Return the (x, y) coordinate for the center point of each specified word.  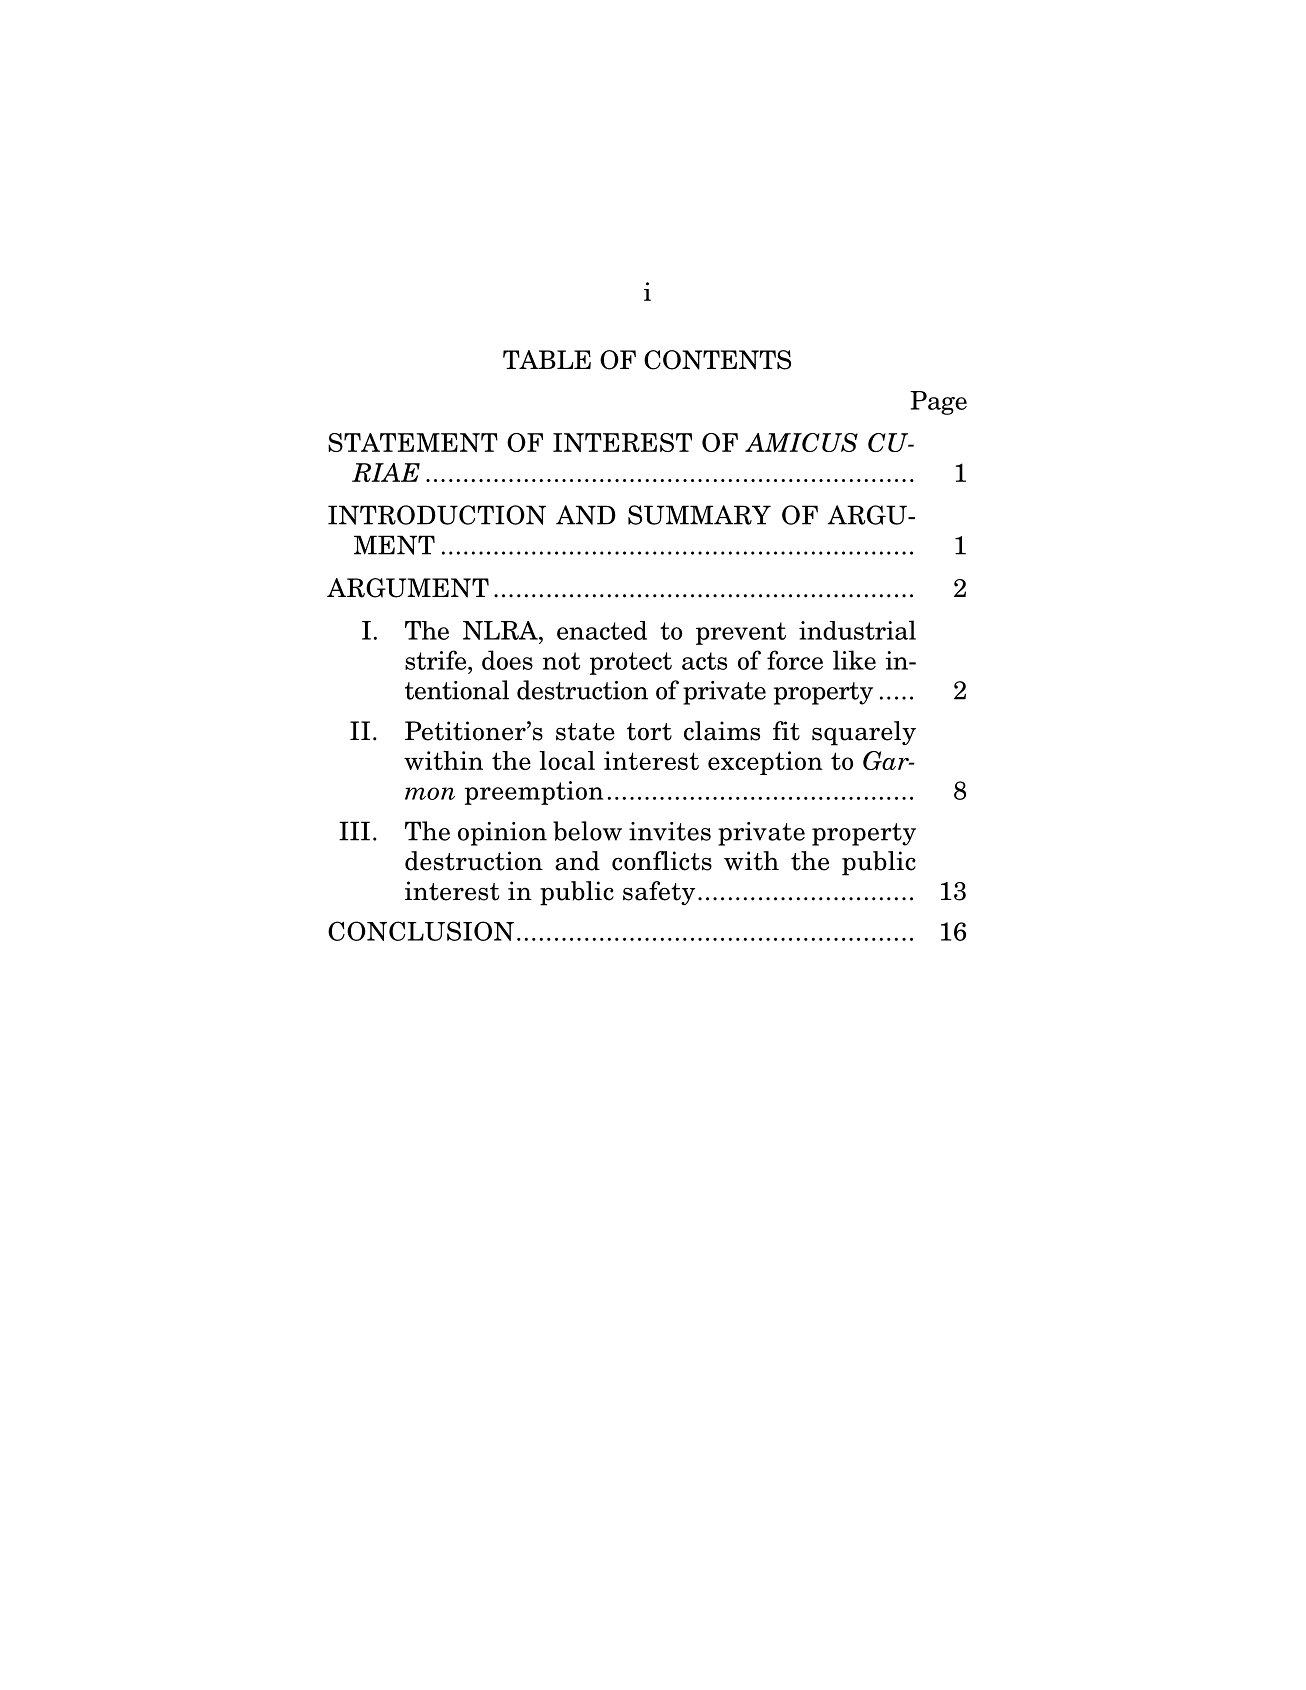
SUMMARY (699, 515)
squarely (864, 733)
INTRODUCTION (437, 515)
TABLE (547, 359)
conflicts (662, 861)
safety (659, 893)
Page (938, 403)
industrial (857, 630)
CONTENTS (717, 360)
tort (649, 732)
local (567, 760)
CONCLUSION (421, 931)
